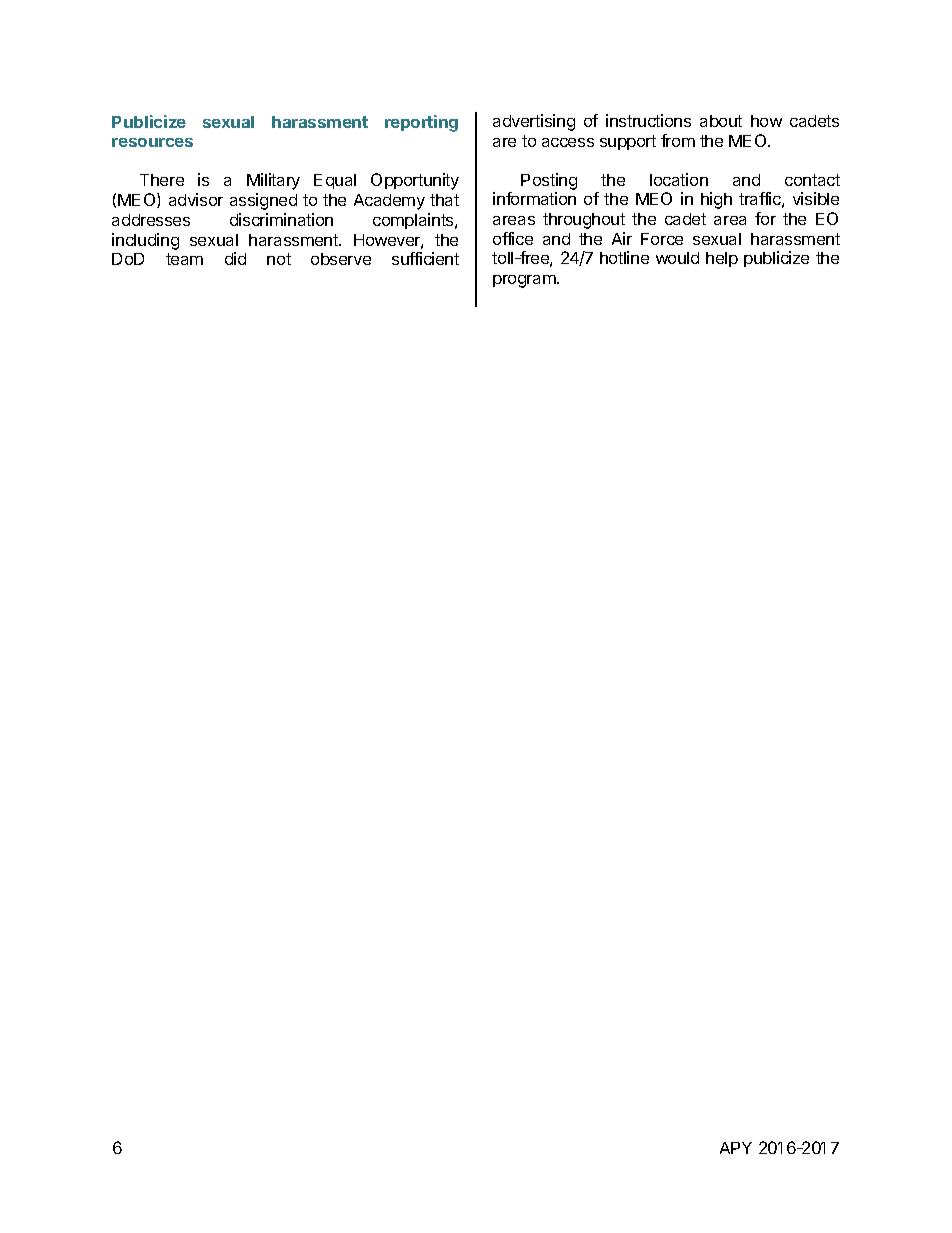  I want to click on Force, so click(662, 239).
